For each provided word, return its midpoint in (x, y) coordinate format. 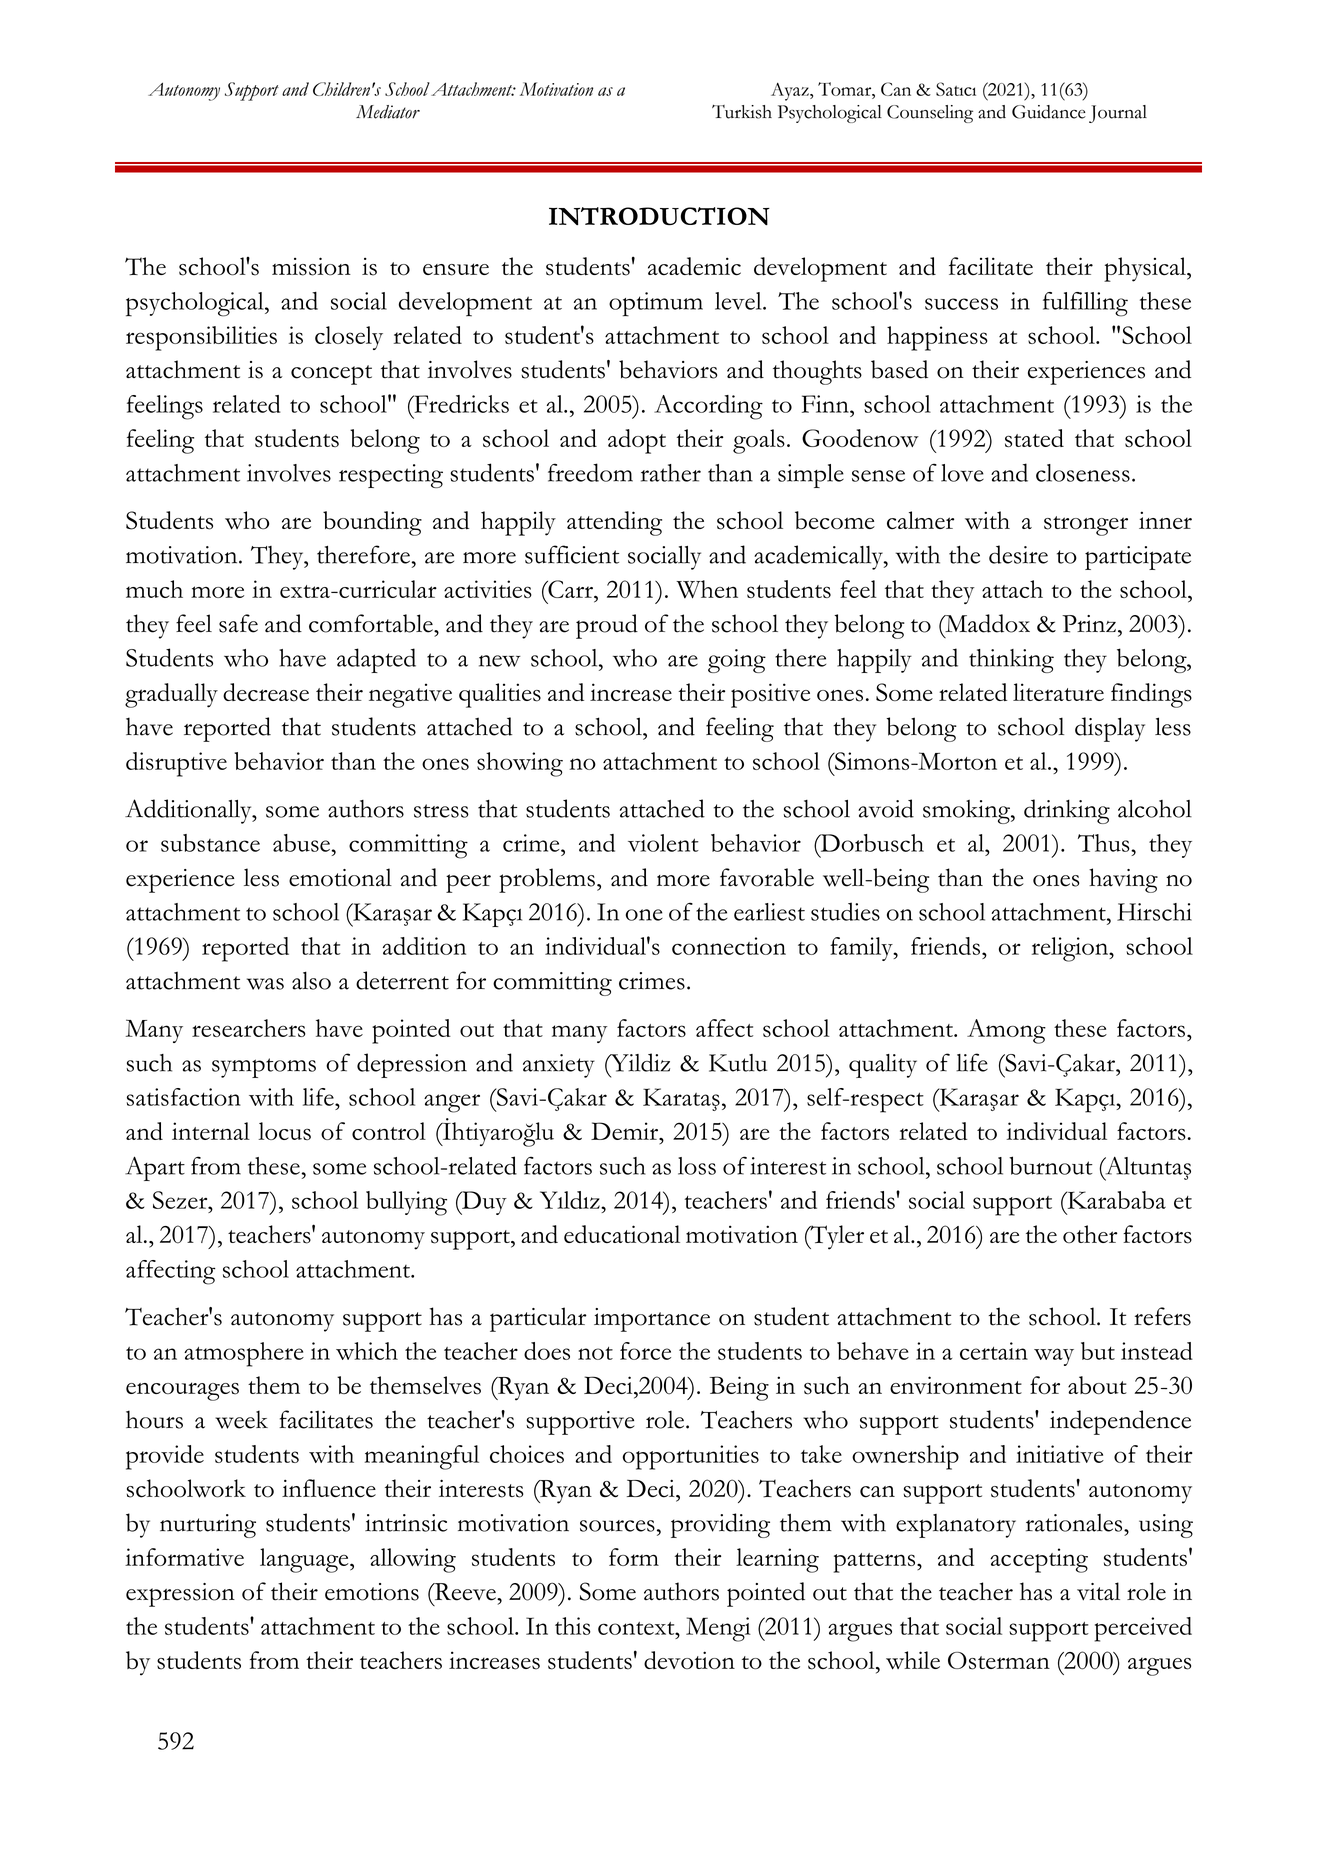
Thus (1105, 843)
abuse (302, 843)
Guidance (1049, 112)
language (305, 1560)
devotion (689, 1660)
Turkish (742, 112)
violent (663, 843)
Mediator (388, 112)
